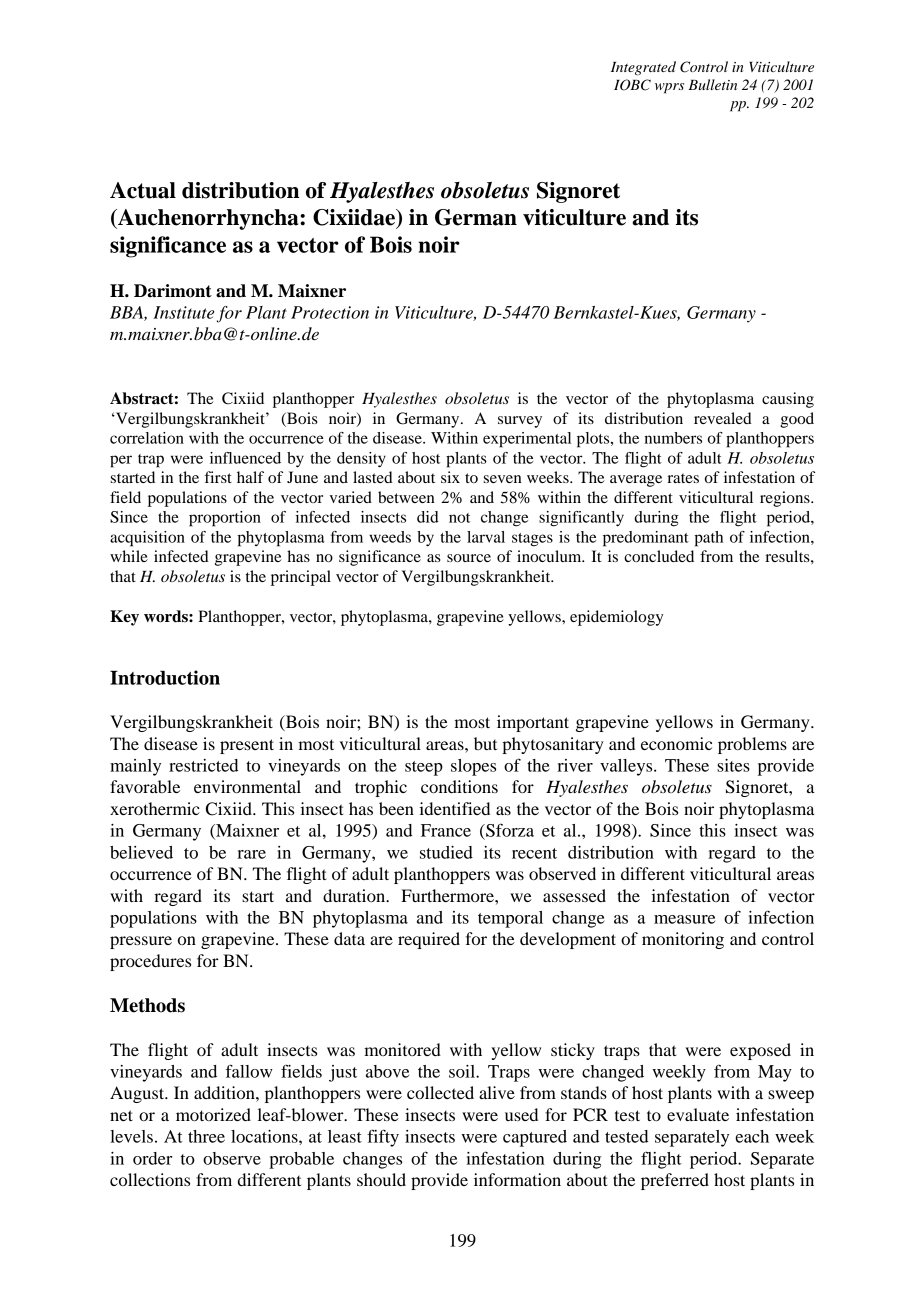  What do you see at coordinates (643, 68) in the screenshot?
I see `Integrated` at bounding box center [643, 68].
